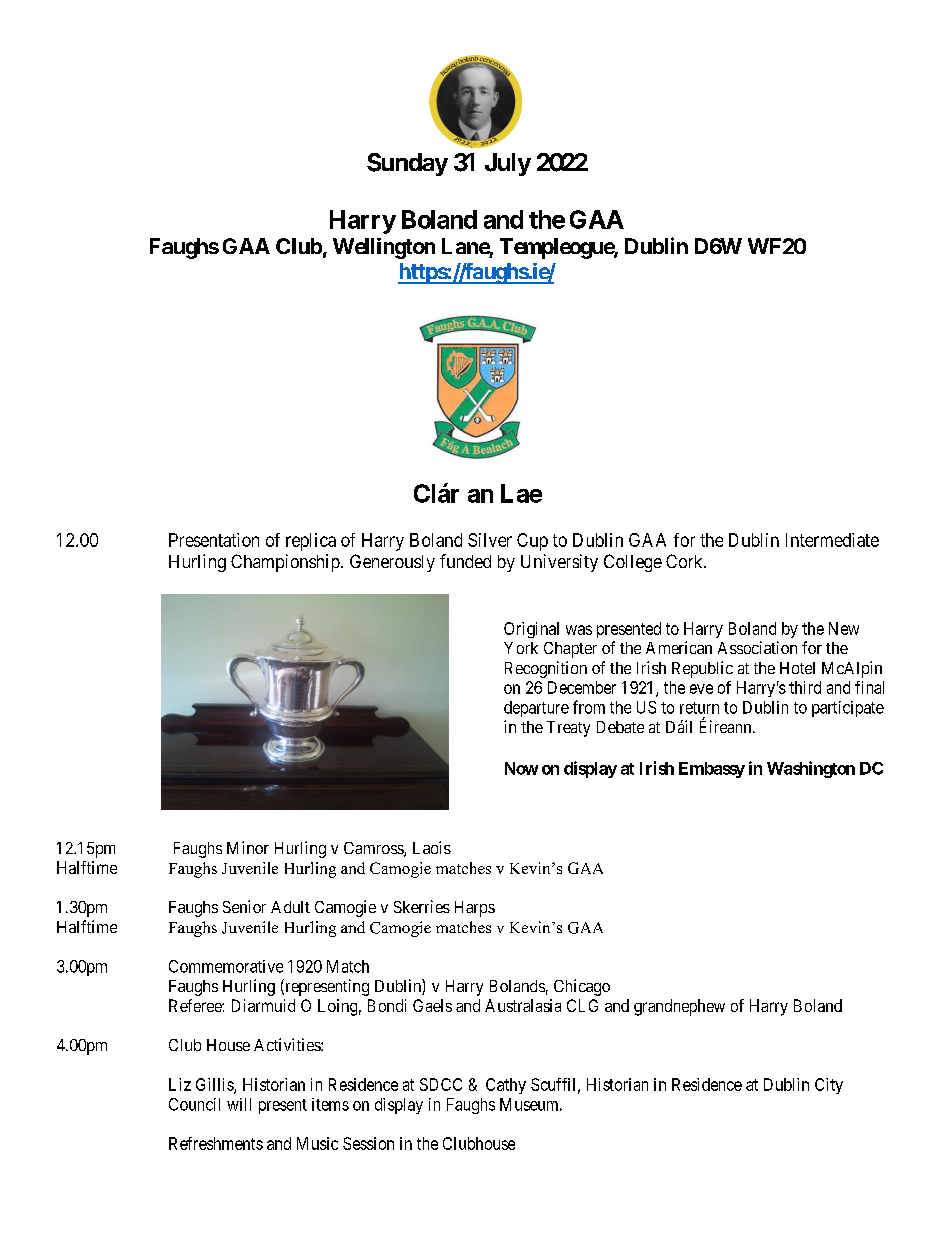 This image has width=952, height=1233. I want to click on July, so click(508, 164).
